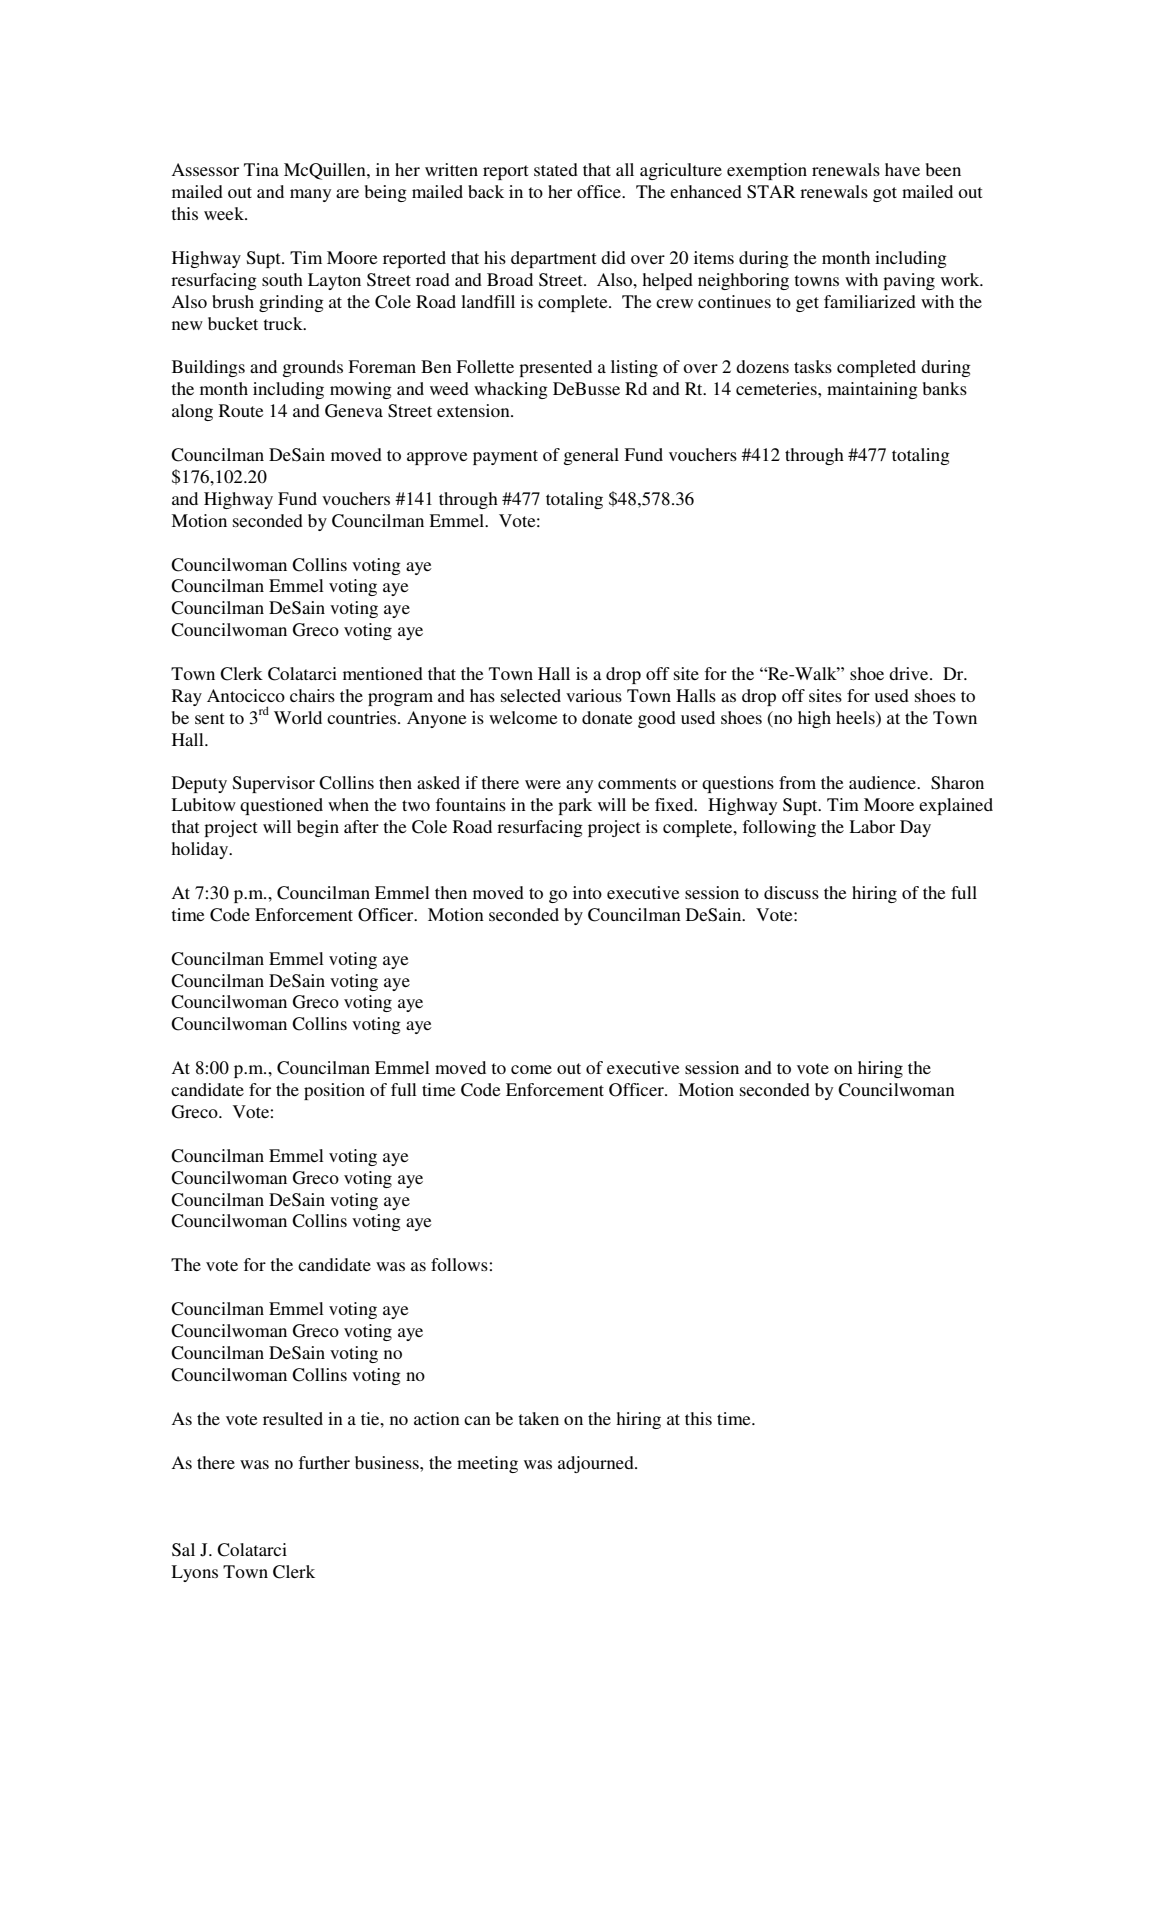 Image resolution: width=1166 pixels, height=1920 pixels. I want to click on drive, so click(910, 673).
